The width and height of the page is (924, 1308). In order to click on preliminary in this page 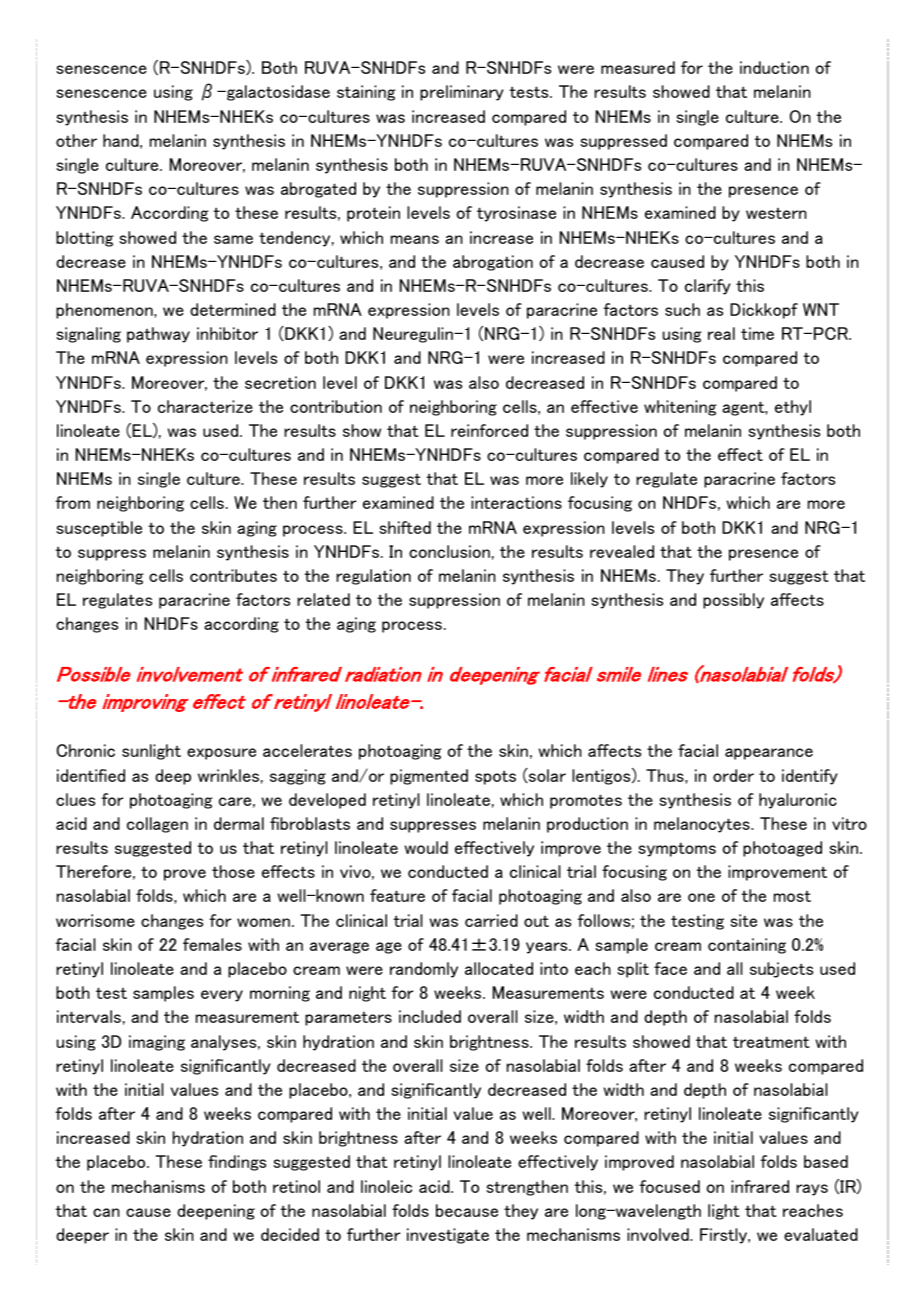, I will do `click(462, 93)`.
